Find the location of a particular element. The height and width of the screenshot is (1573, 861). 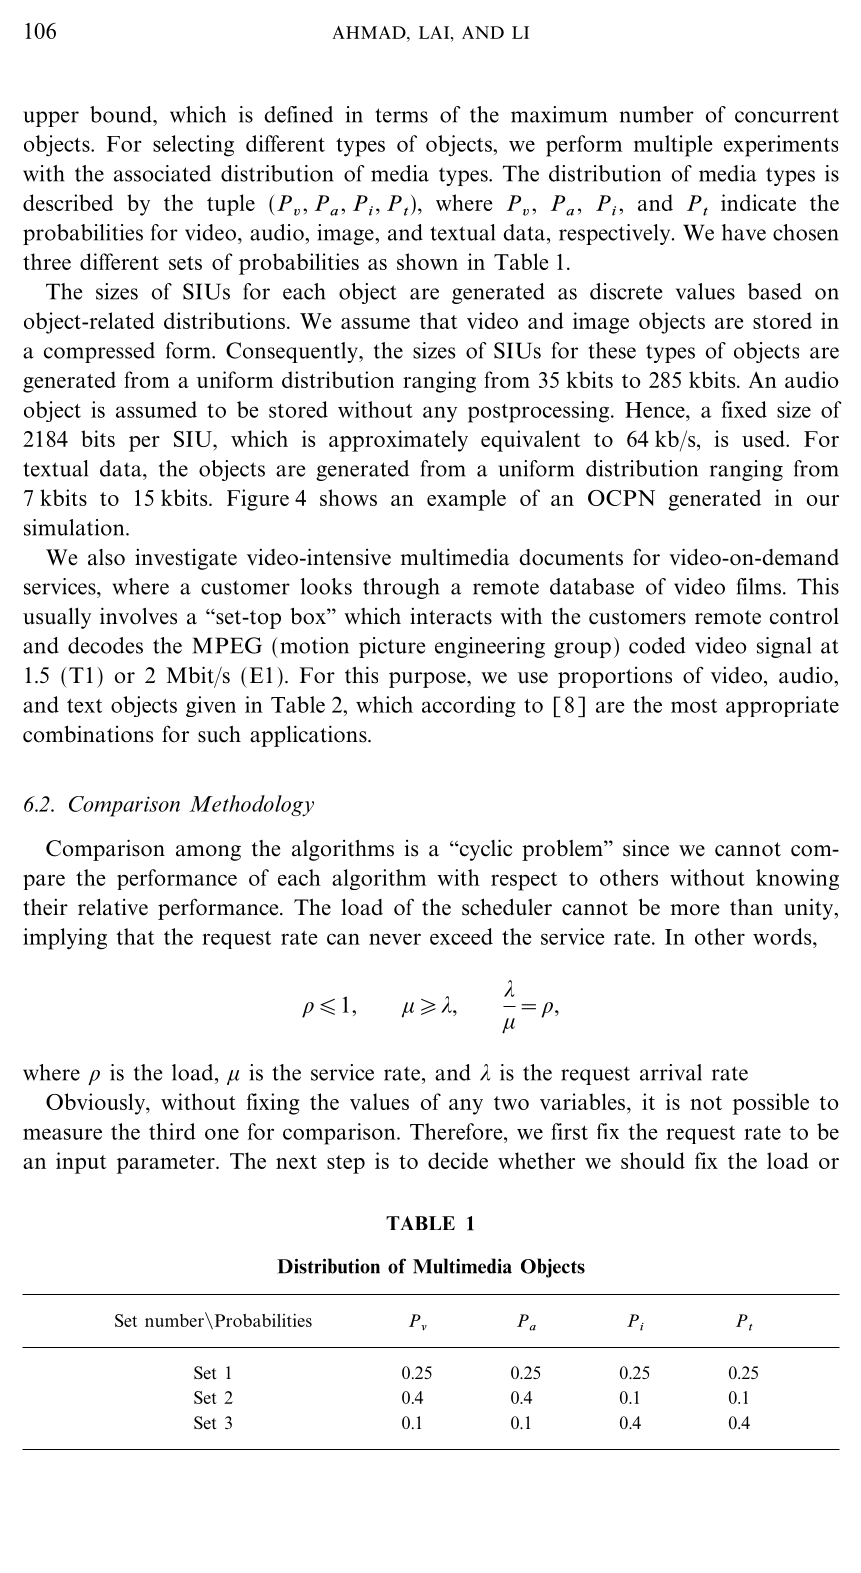

than is located at coordinates (751, 907).
